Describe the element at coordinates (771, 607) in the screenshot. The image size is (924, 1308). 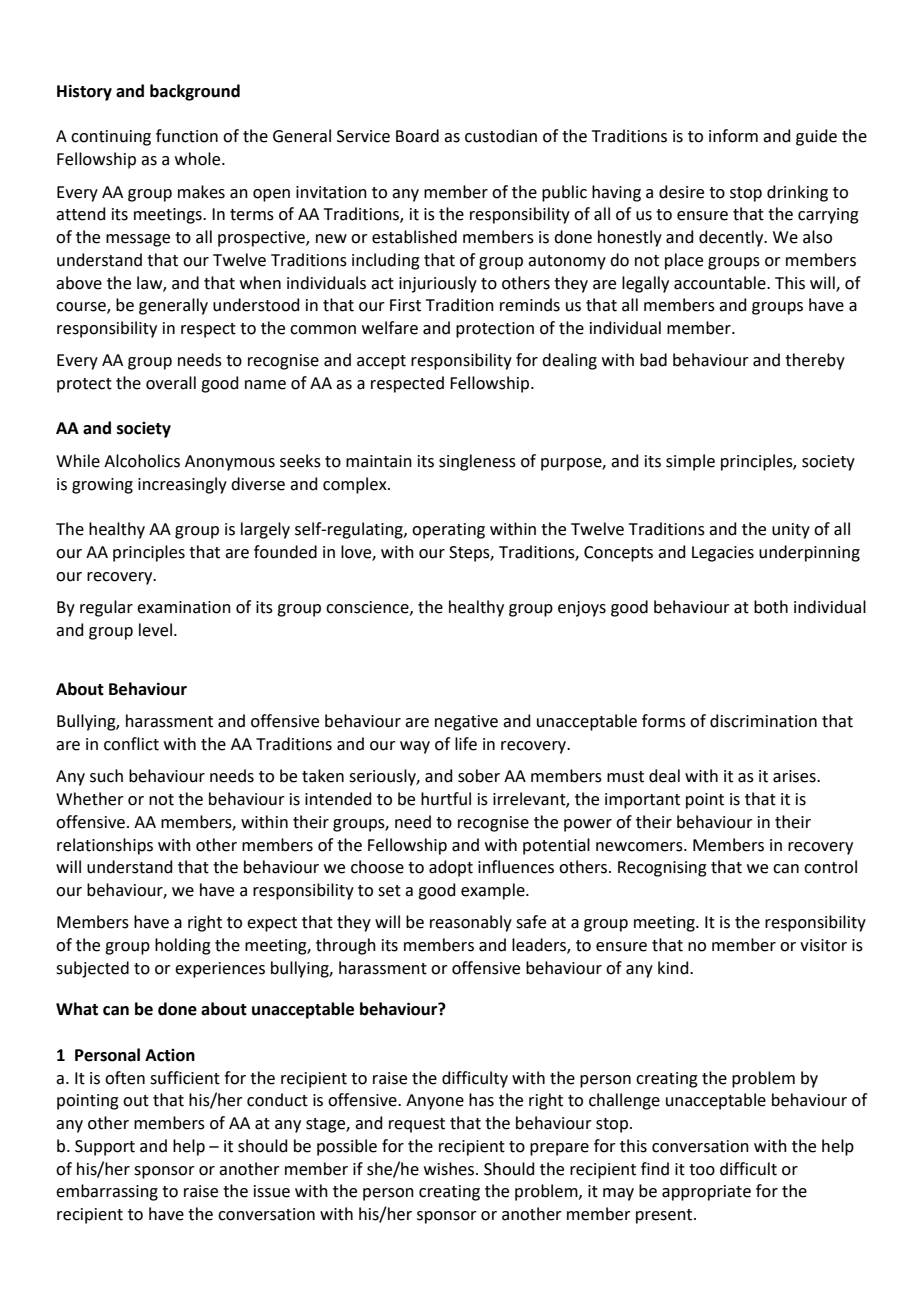
I see `both` at that location.
